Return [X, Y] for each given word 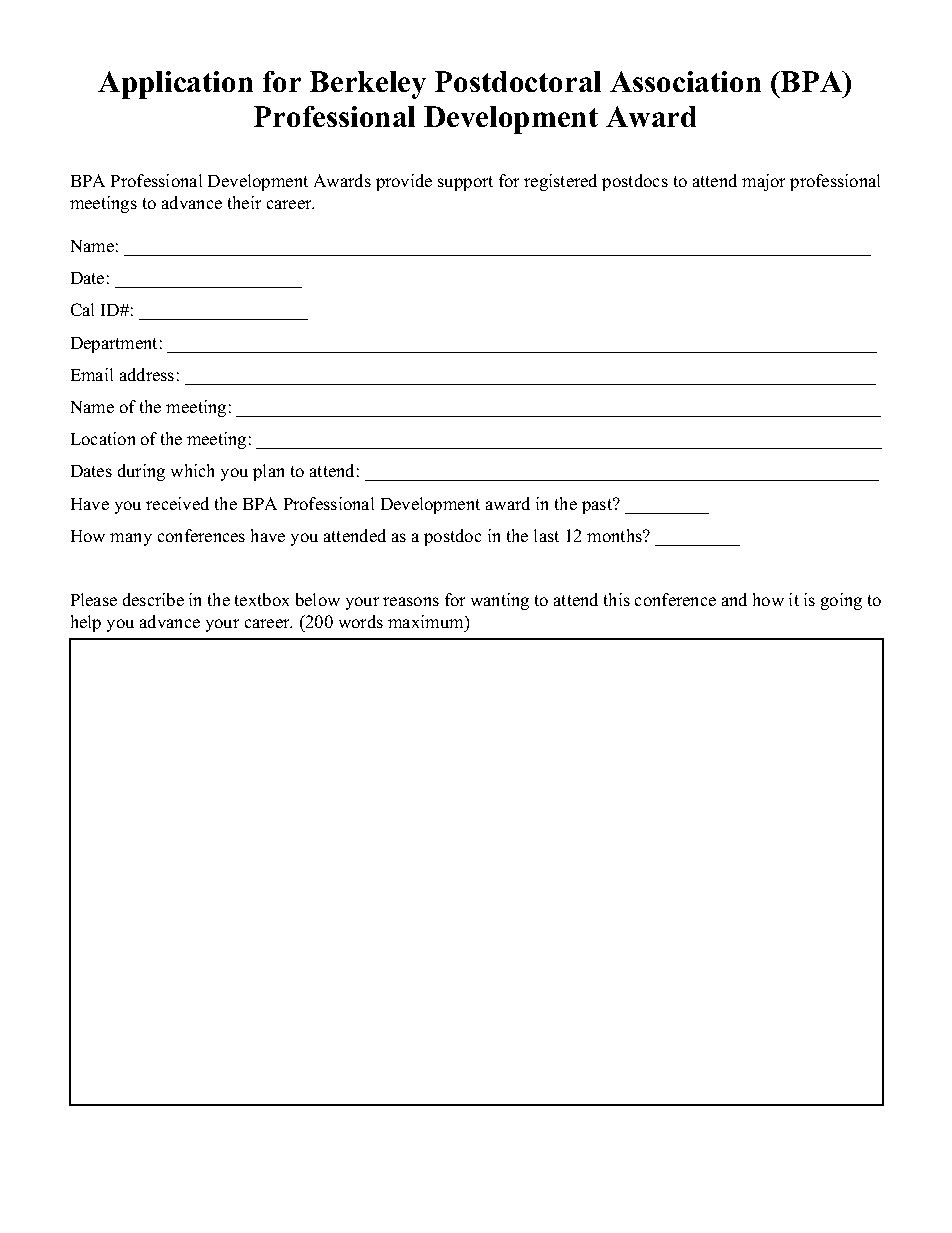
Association [685, 81]
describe [153, 599]
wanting [500, 601]
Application [175, 85]
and [734, 599]
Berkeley [368, 85]
